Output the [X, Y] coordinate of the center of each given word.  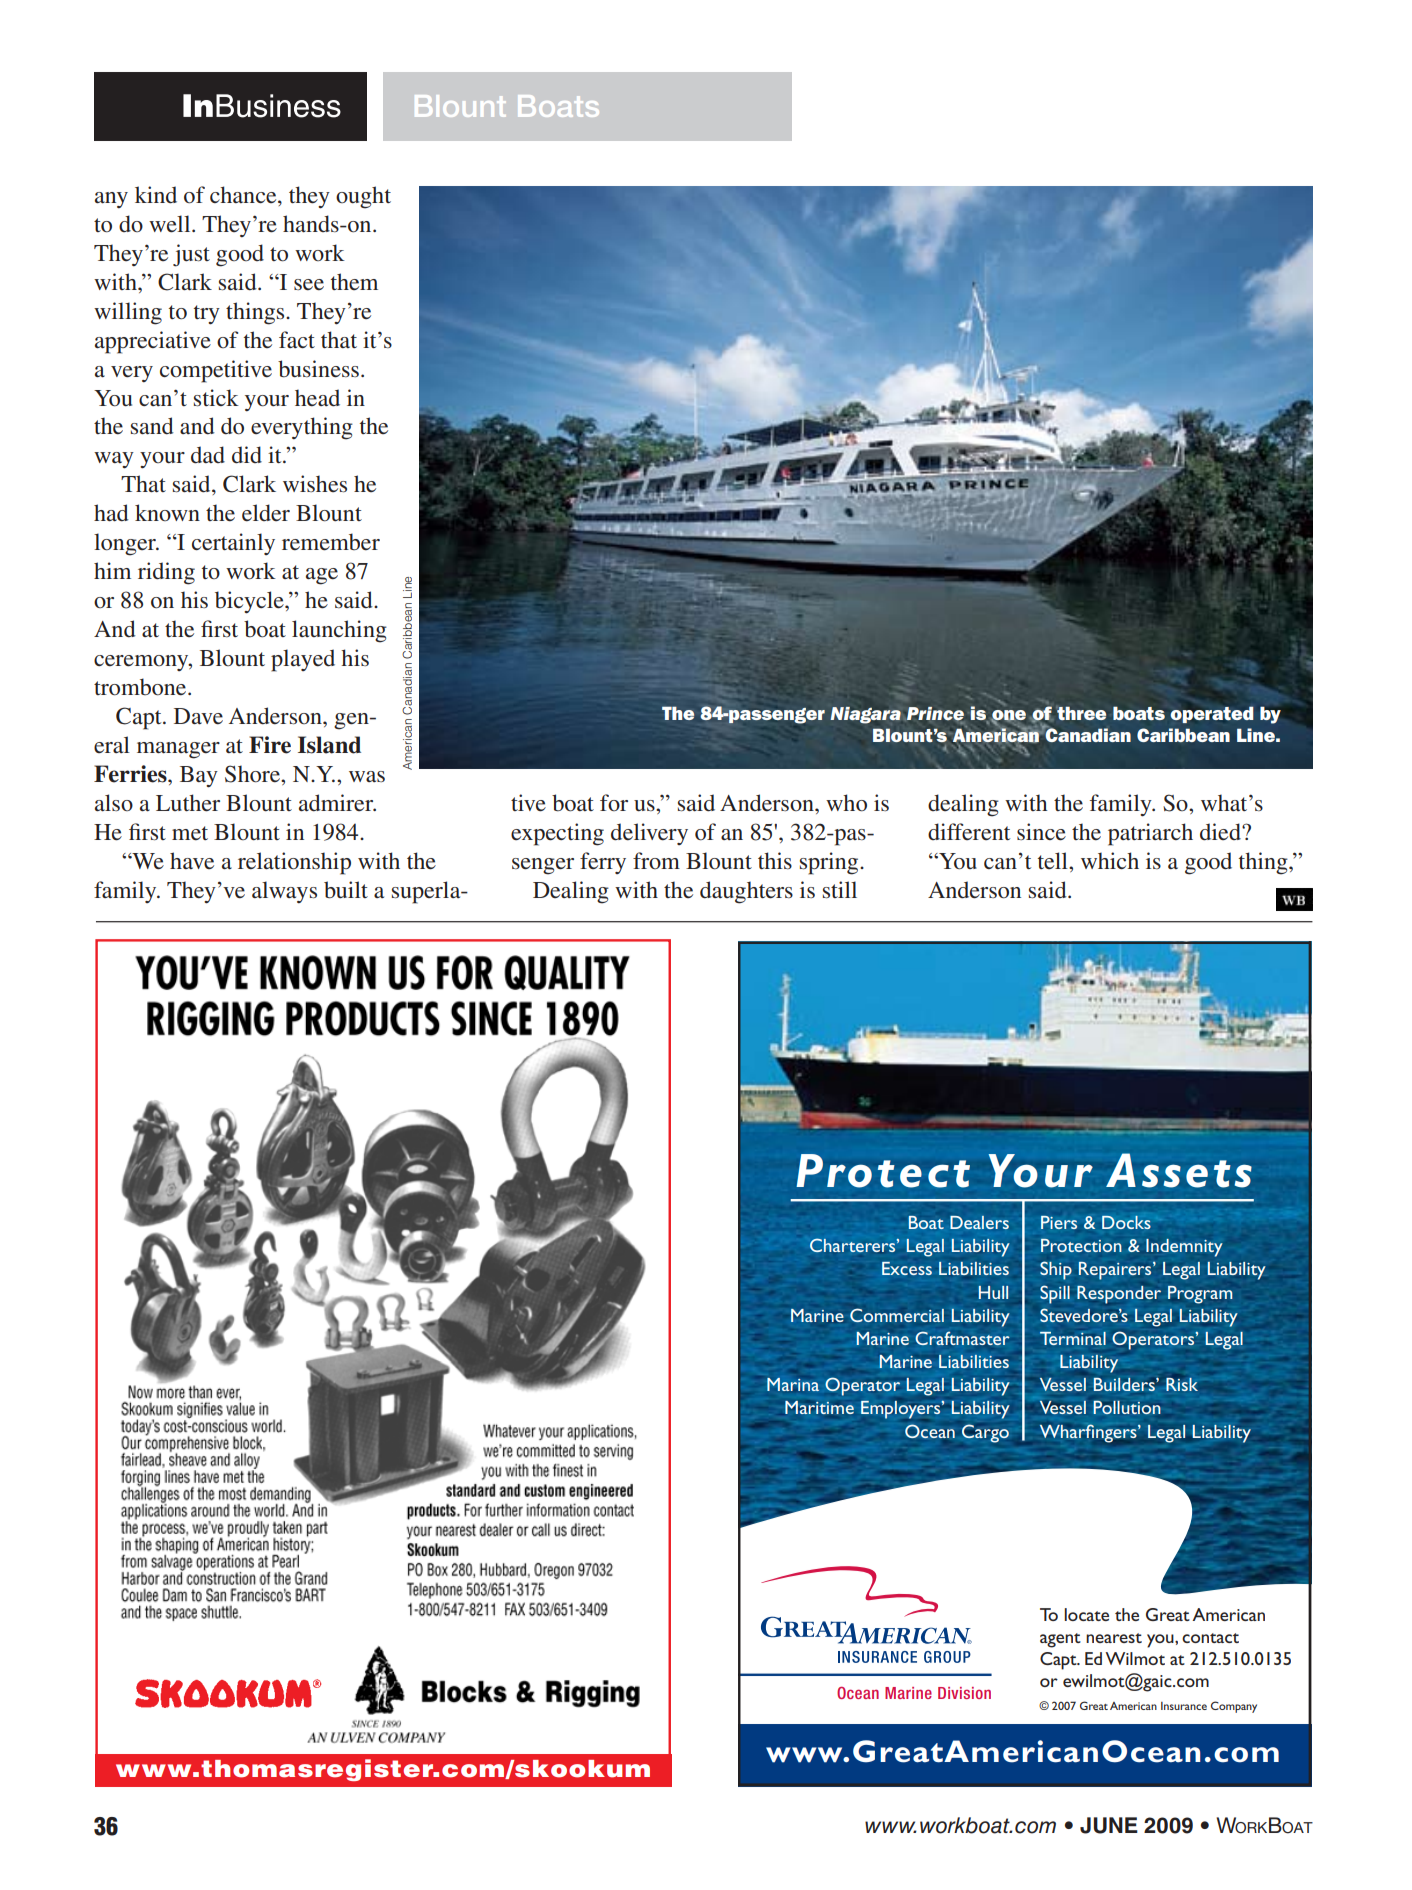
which [1110, 860]
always [284, 892]
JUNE [1109, 1825]
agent [1060, 1640]
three [1081, 713]
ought [363, 197]
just [191, 255]
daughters [746, 892]
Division [964, 1693]
